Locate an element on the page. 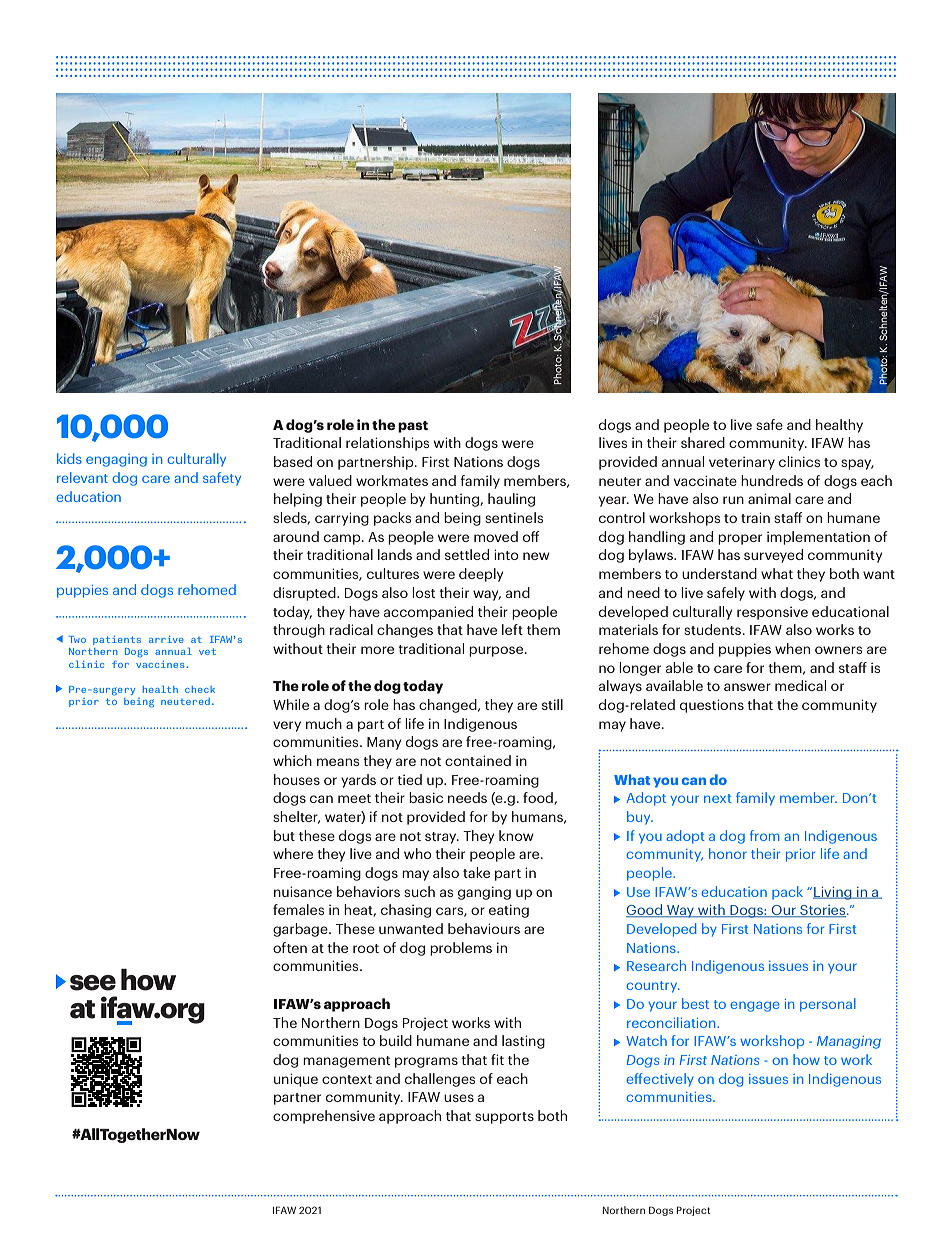  next is located at coordinates (718, 798).
